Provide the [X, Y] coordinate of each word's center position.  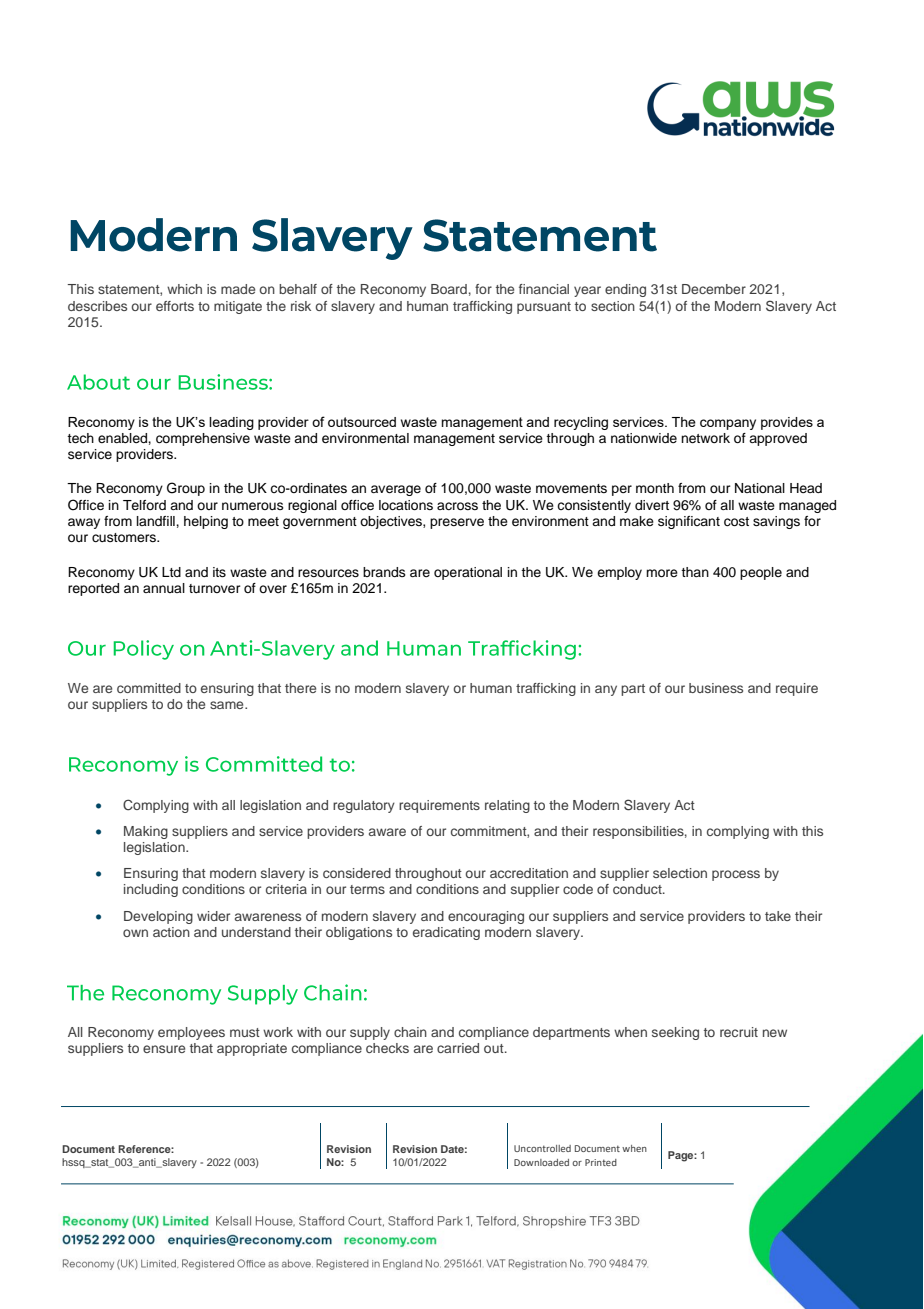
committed [149, 688]
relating [507, 806]
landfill [157, 521]
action [171, 932]
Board [449, 289]
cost [736, 522]
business [716, 688]
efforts [175, 306]
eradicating [446, 933]
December [714, 289]
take [778, 916]
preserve [457, 523]
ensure [164, 1049]
